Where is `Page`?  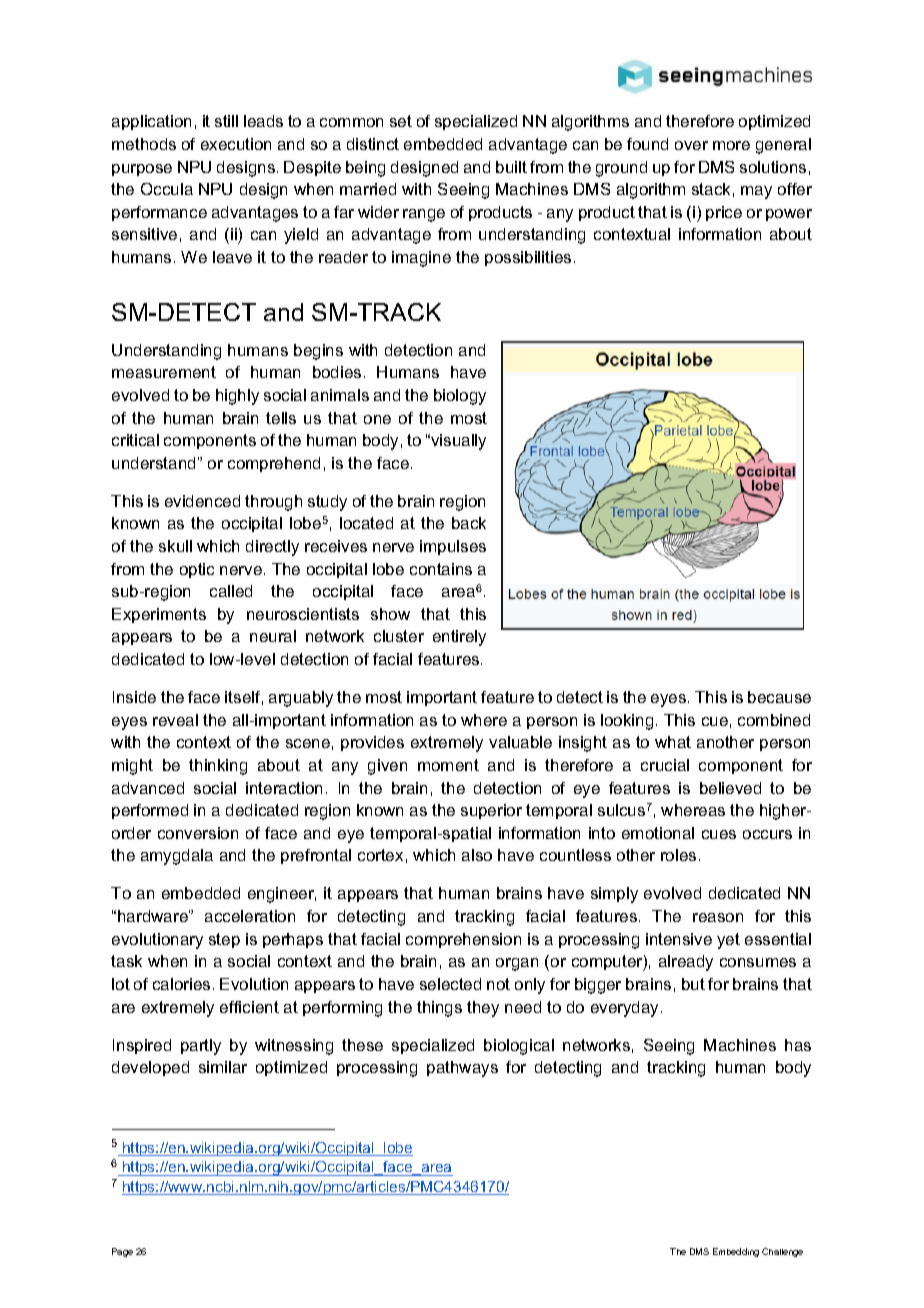
Page is located at coordinates (122, 1252).
